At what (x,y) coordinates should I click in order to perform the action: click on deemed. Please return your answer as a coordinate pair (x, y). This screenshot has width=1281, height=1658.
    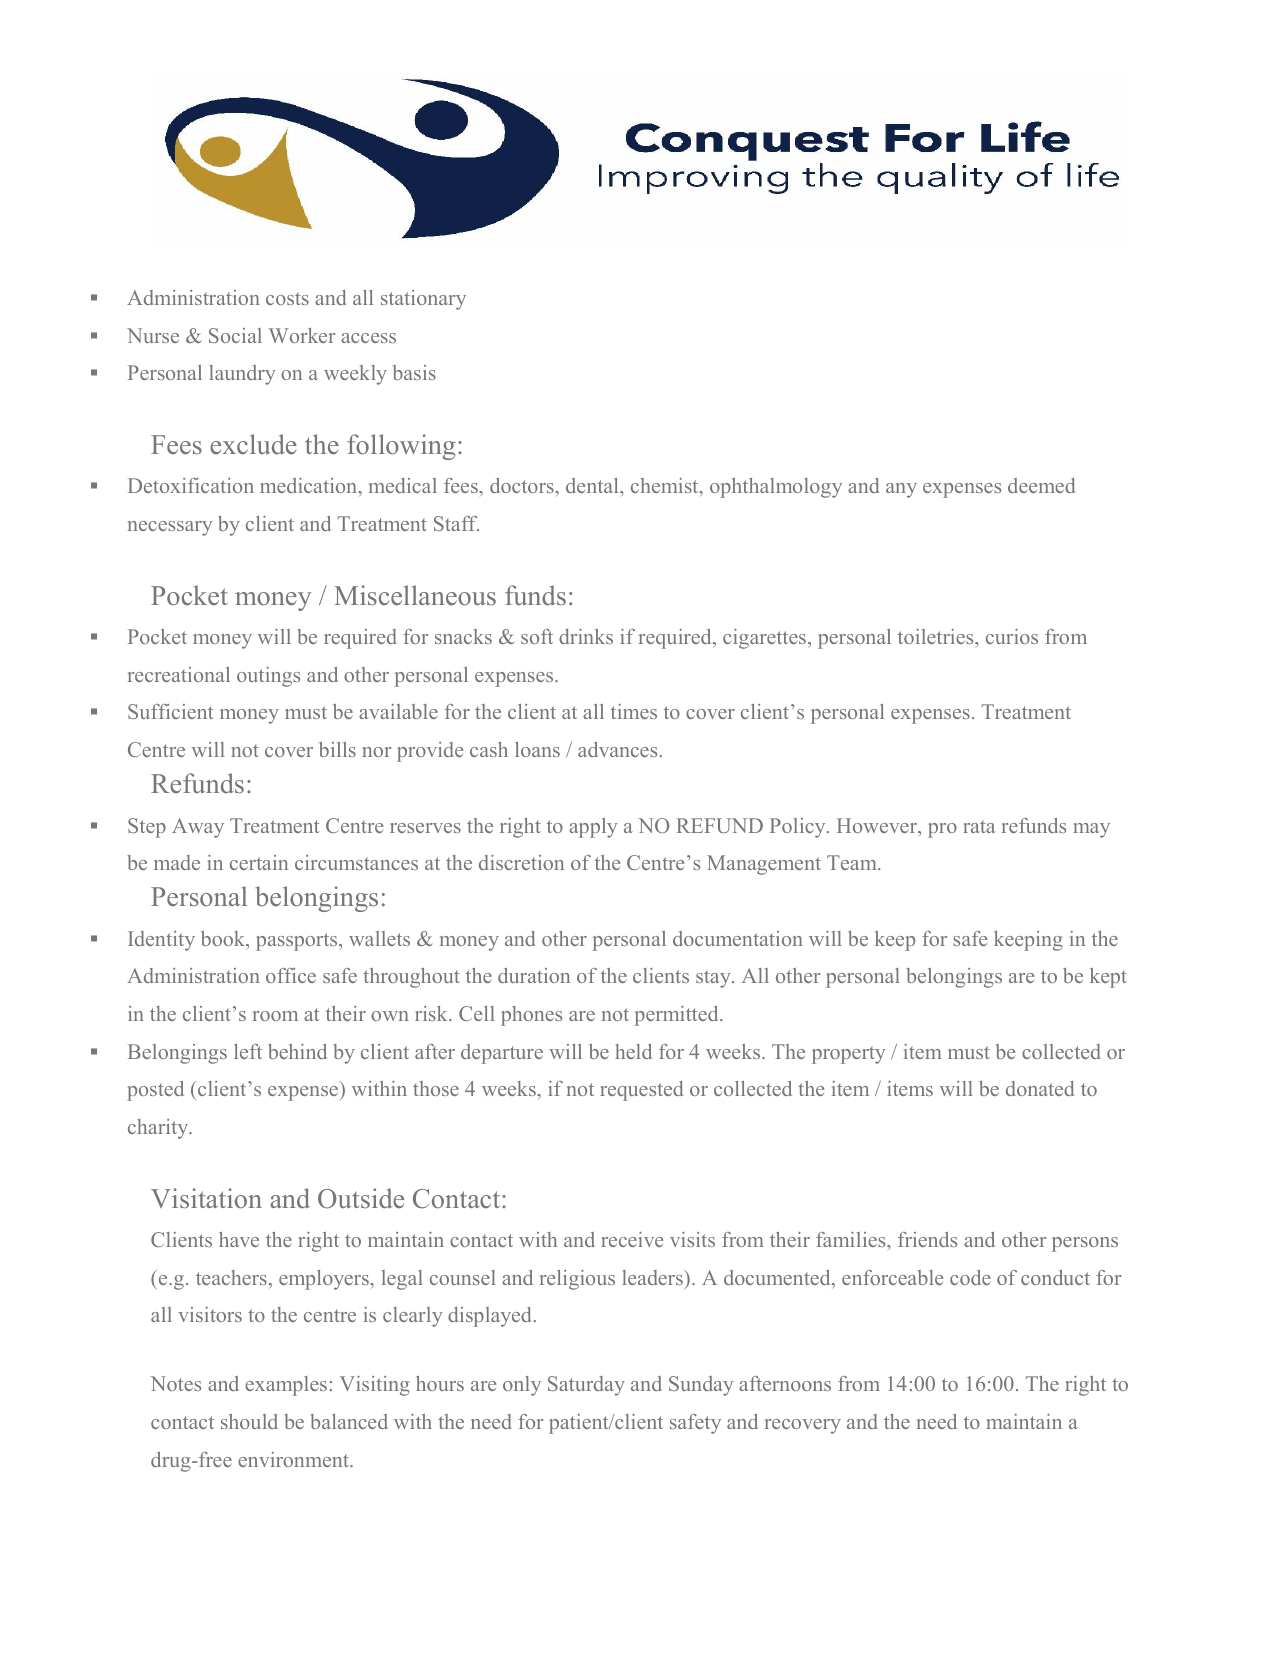
    Looking at the image, I should click on (1041, 485).
